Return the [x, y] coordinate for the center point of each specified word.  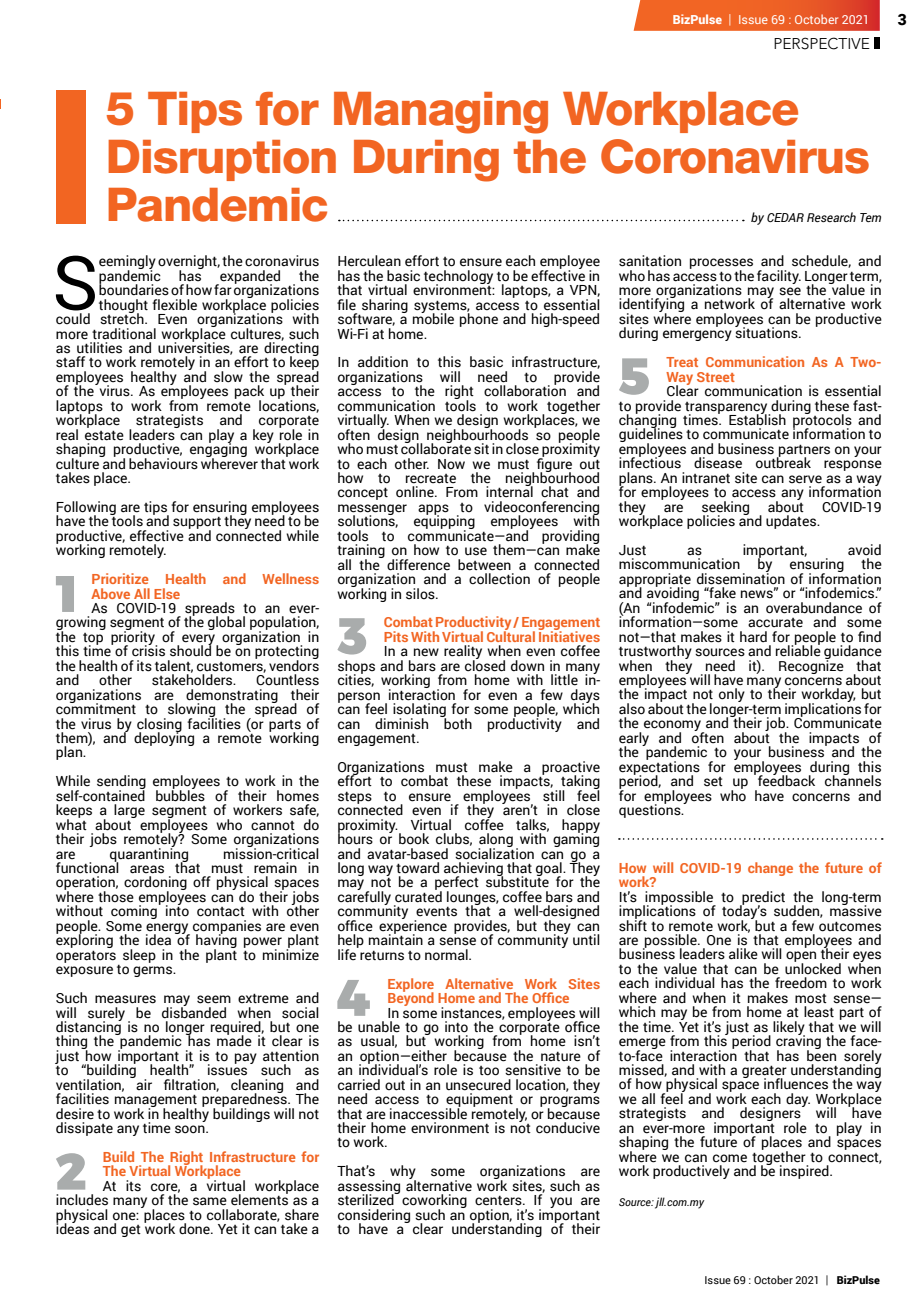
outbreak [783, 462]
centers [499, 1200]
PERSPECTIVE [822, 43]
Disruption [222, 160]
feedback [786, 780]
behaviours [163, 462]
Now [451, 464]
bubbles [180, 795]
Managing [441, 113]
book [414, 839]
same [210, 1201]
